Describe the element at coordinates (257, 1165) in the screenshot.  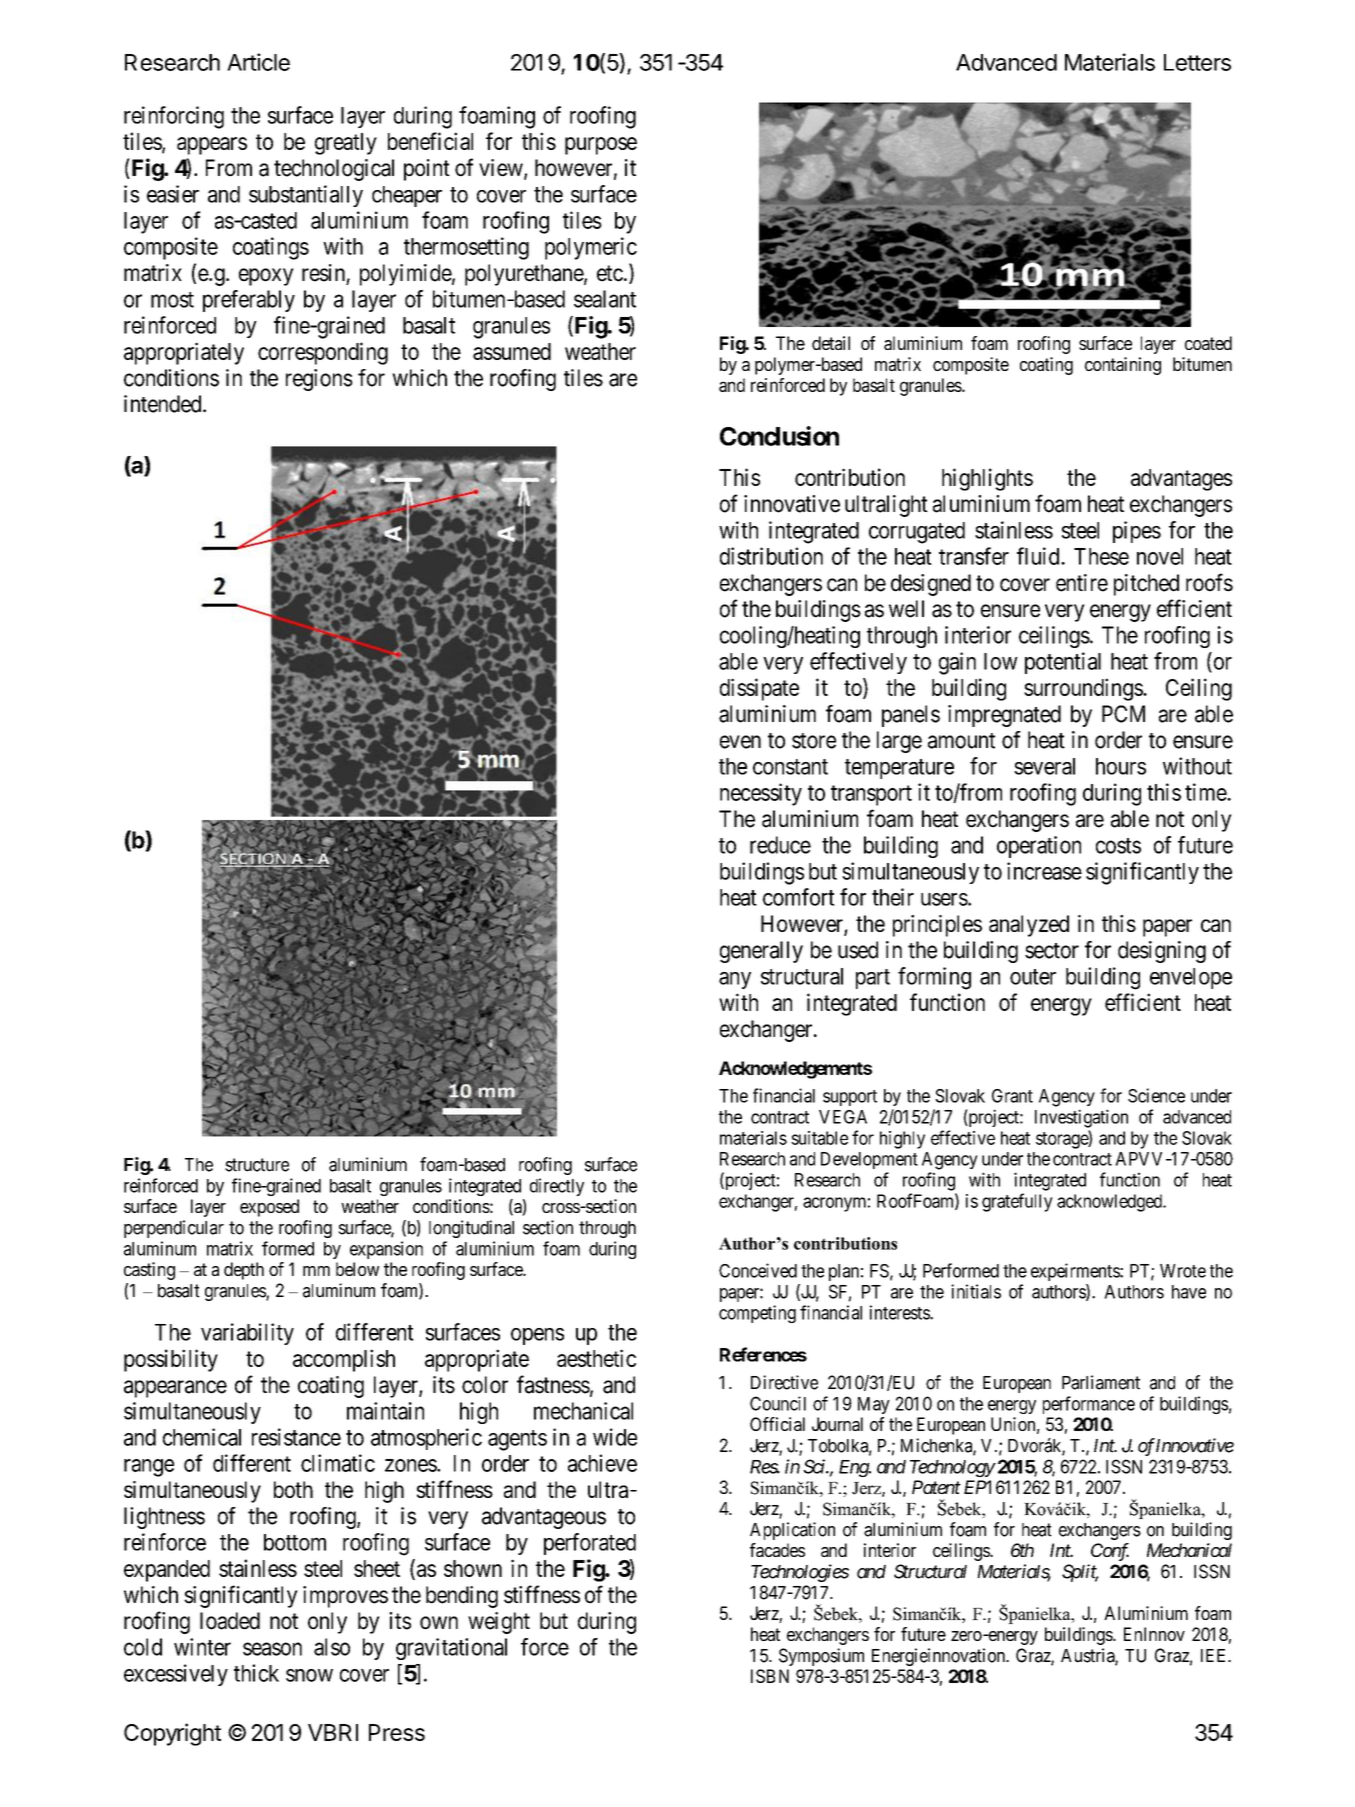
I see `structure` at that location.
